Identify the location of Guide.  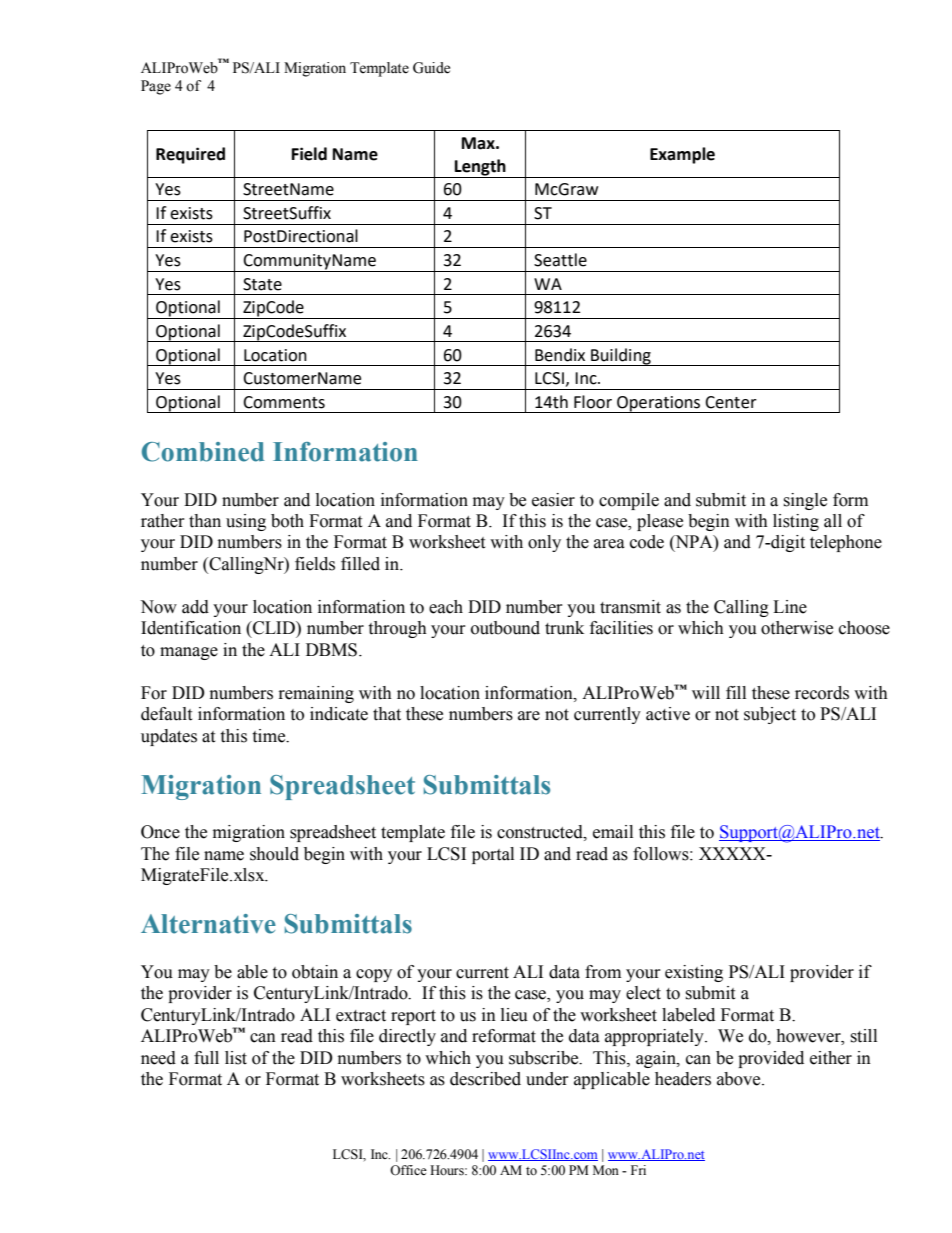
(431, 68).
